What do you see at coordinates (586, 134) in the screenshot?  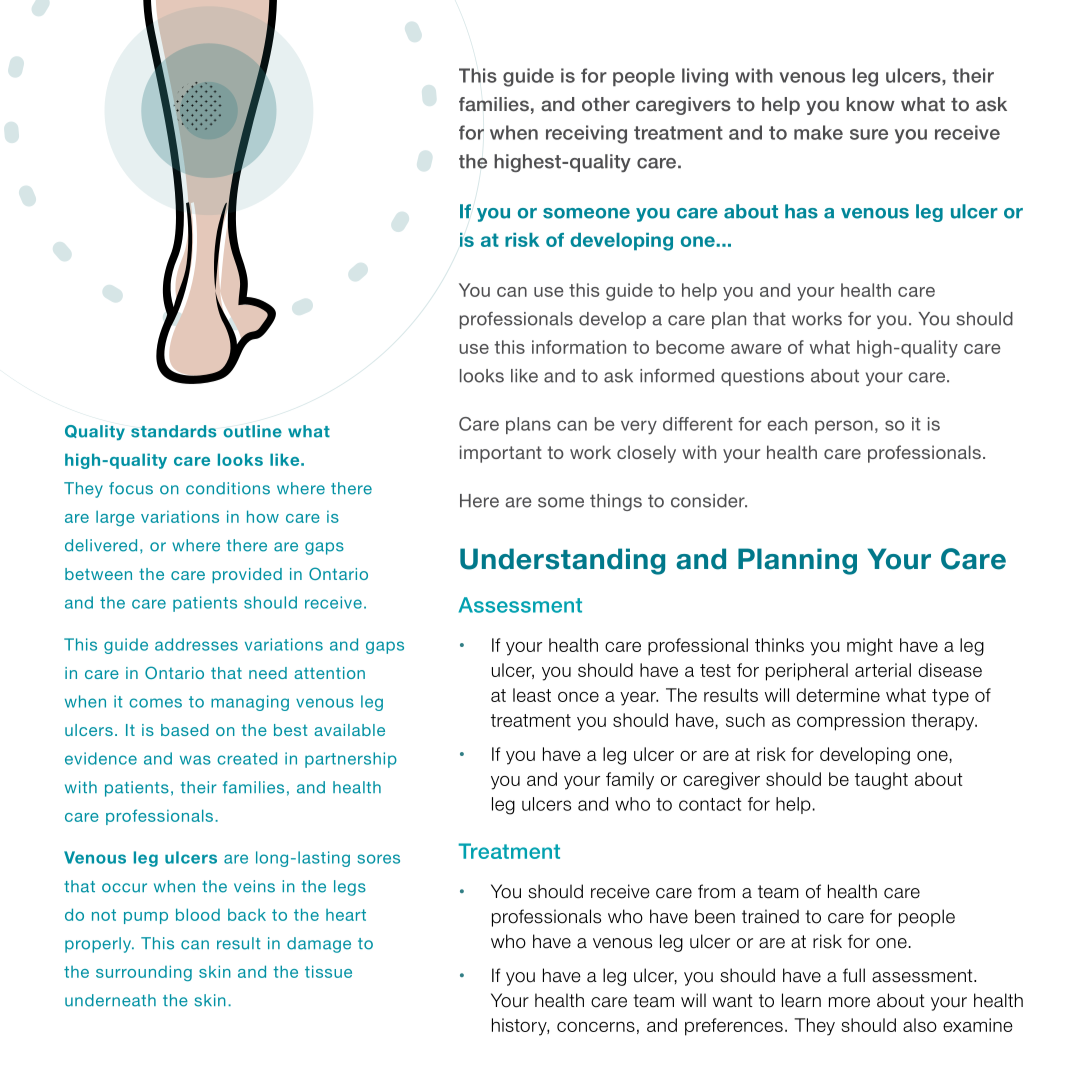 I see `receiving` at bounding box center [586, 134].
